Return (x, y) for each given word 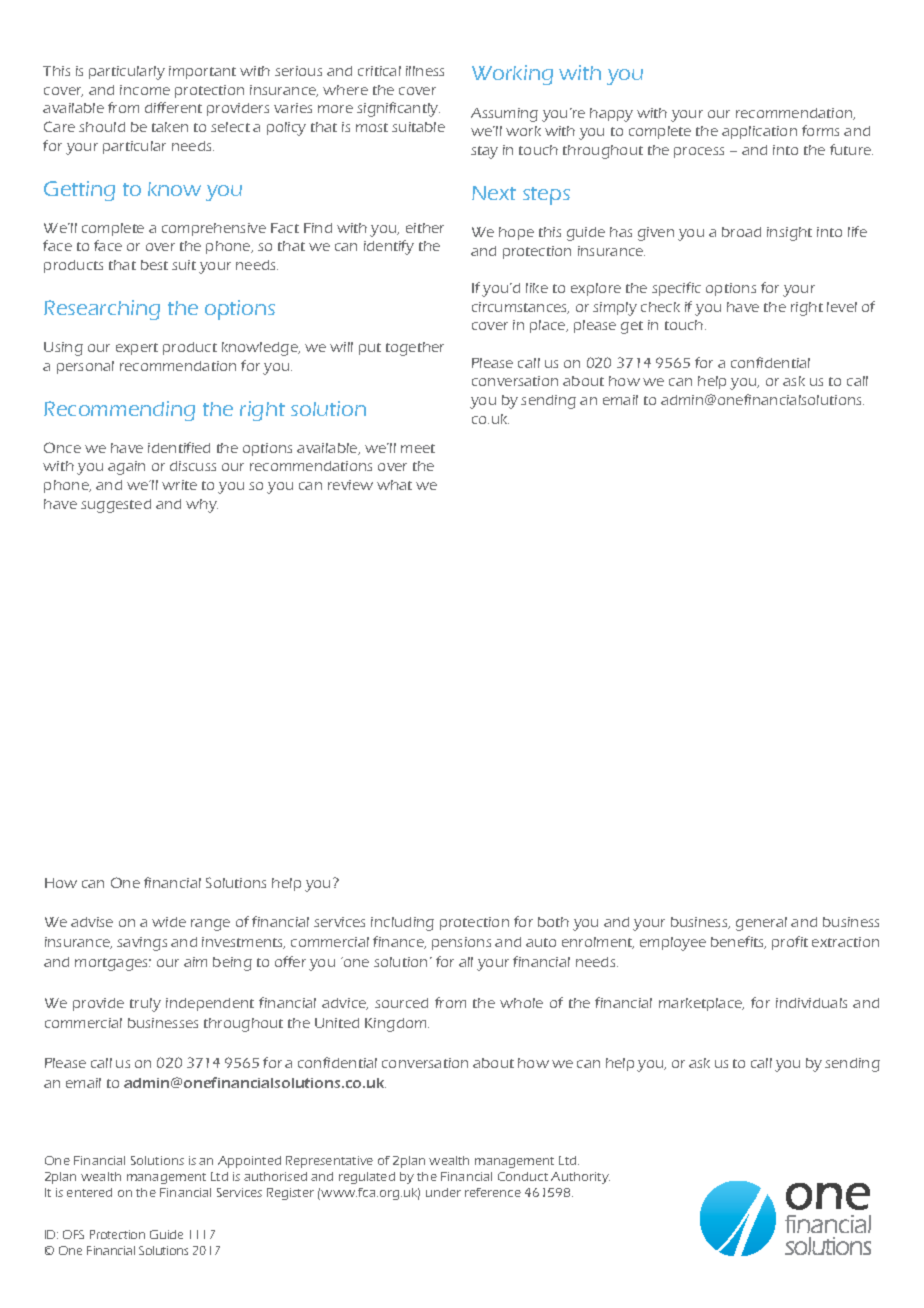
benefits (738, 942)
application (759, 132)
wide (169, 922)
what (394, 485)
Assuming (504, 115)
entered (89, 1192)
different (173, 107)
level (842, 307)
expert (137, 349)
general (761, 924)
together (415, 349)
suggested (116, 506)
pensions (461, 943)
